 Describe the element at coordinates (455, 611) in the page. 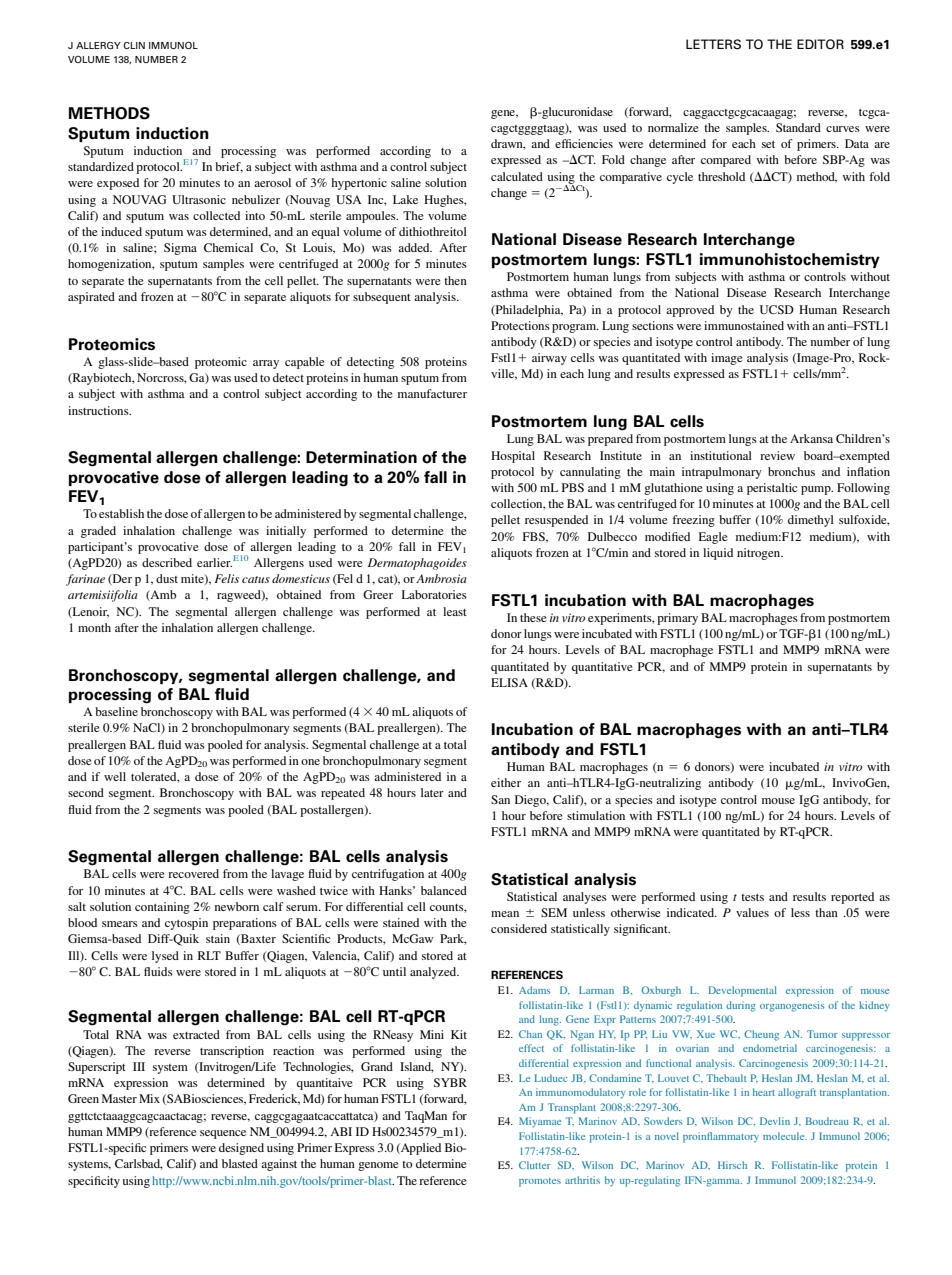

I see `least` at that location.
